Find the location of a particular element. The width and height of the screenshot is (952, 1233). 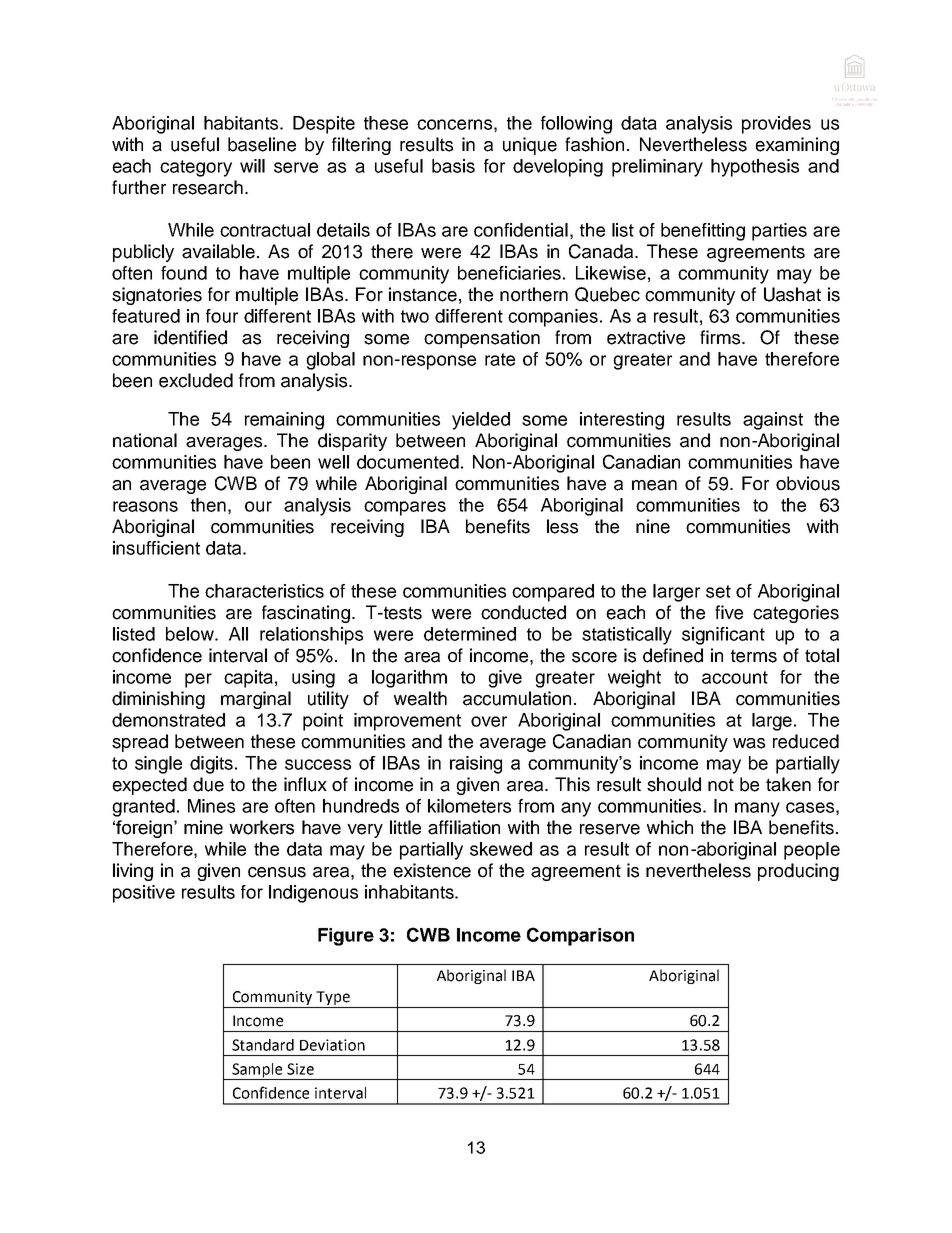

compensation is located at coordinates (482, 339).
